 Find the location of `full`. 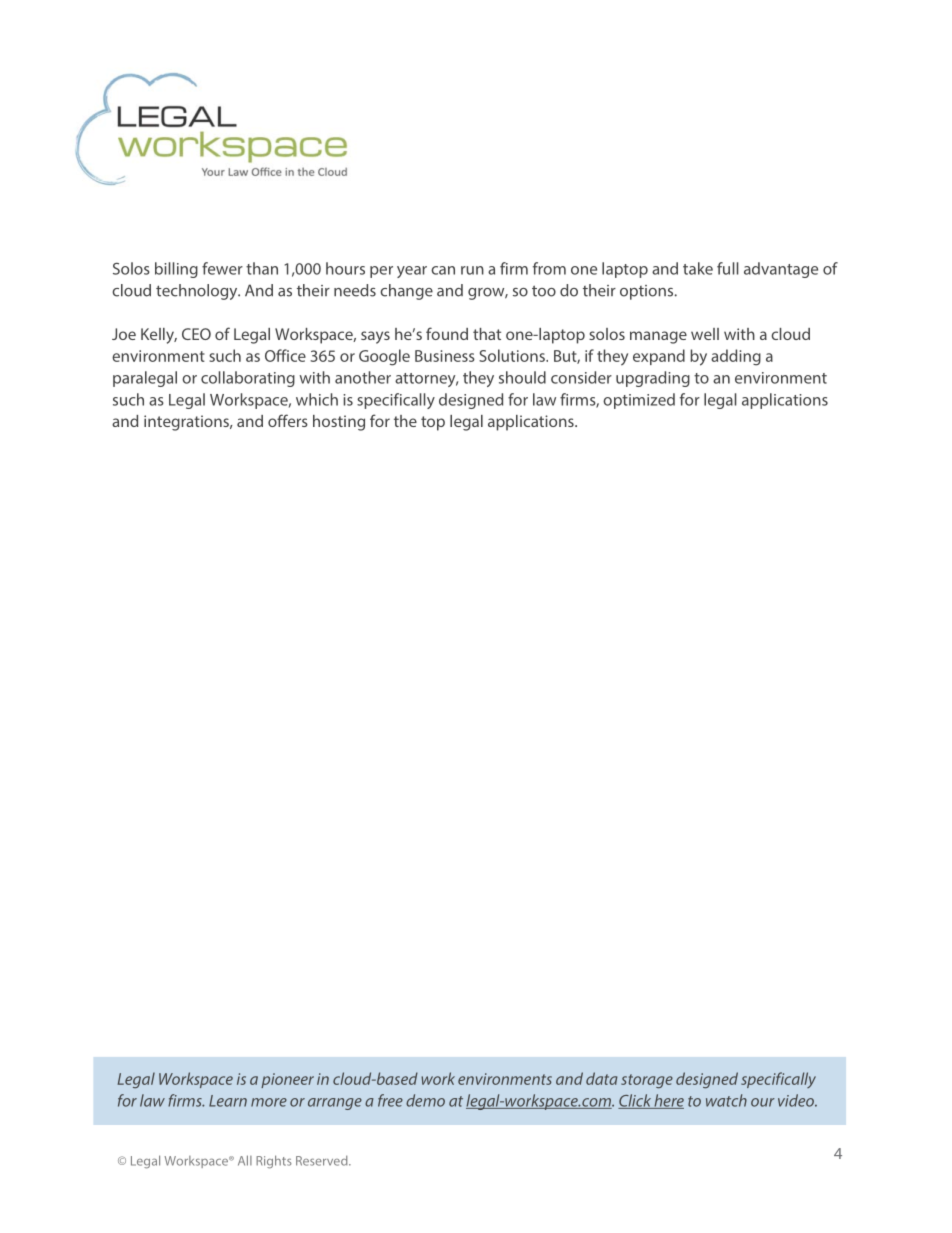

full is located at coordinates (728, 268).
